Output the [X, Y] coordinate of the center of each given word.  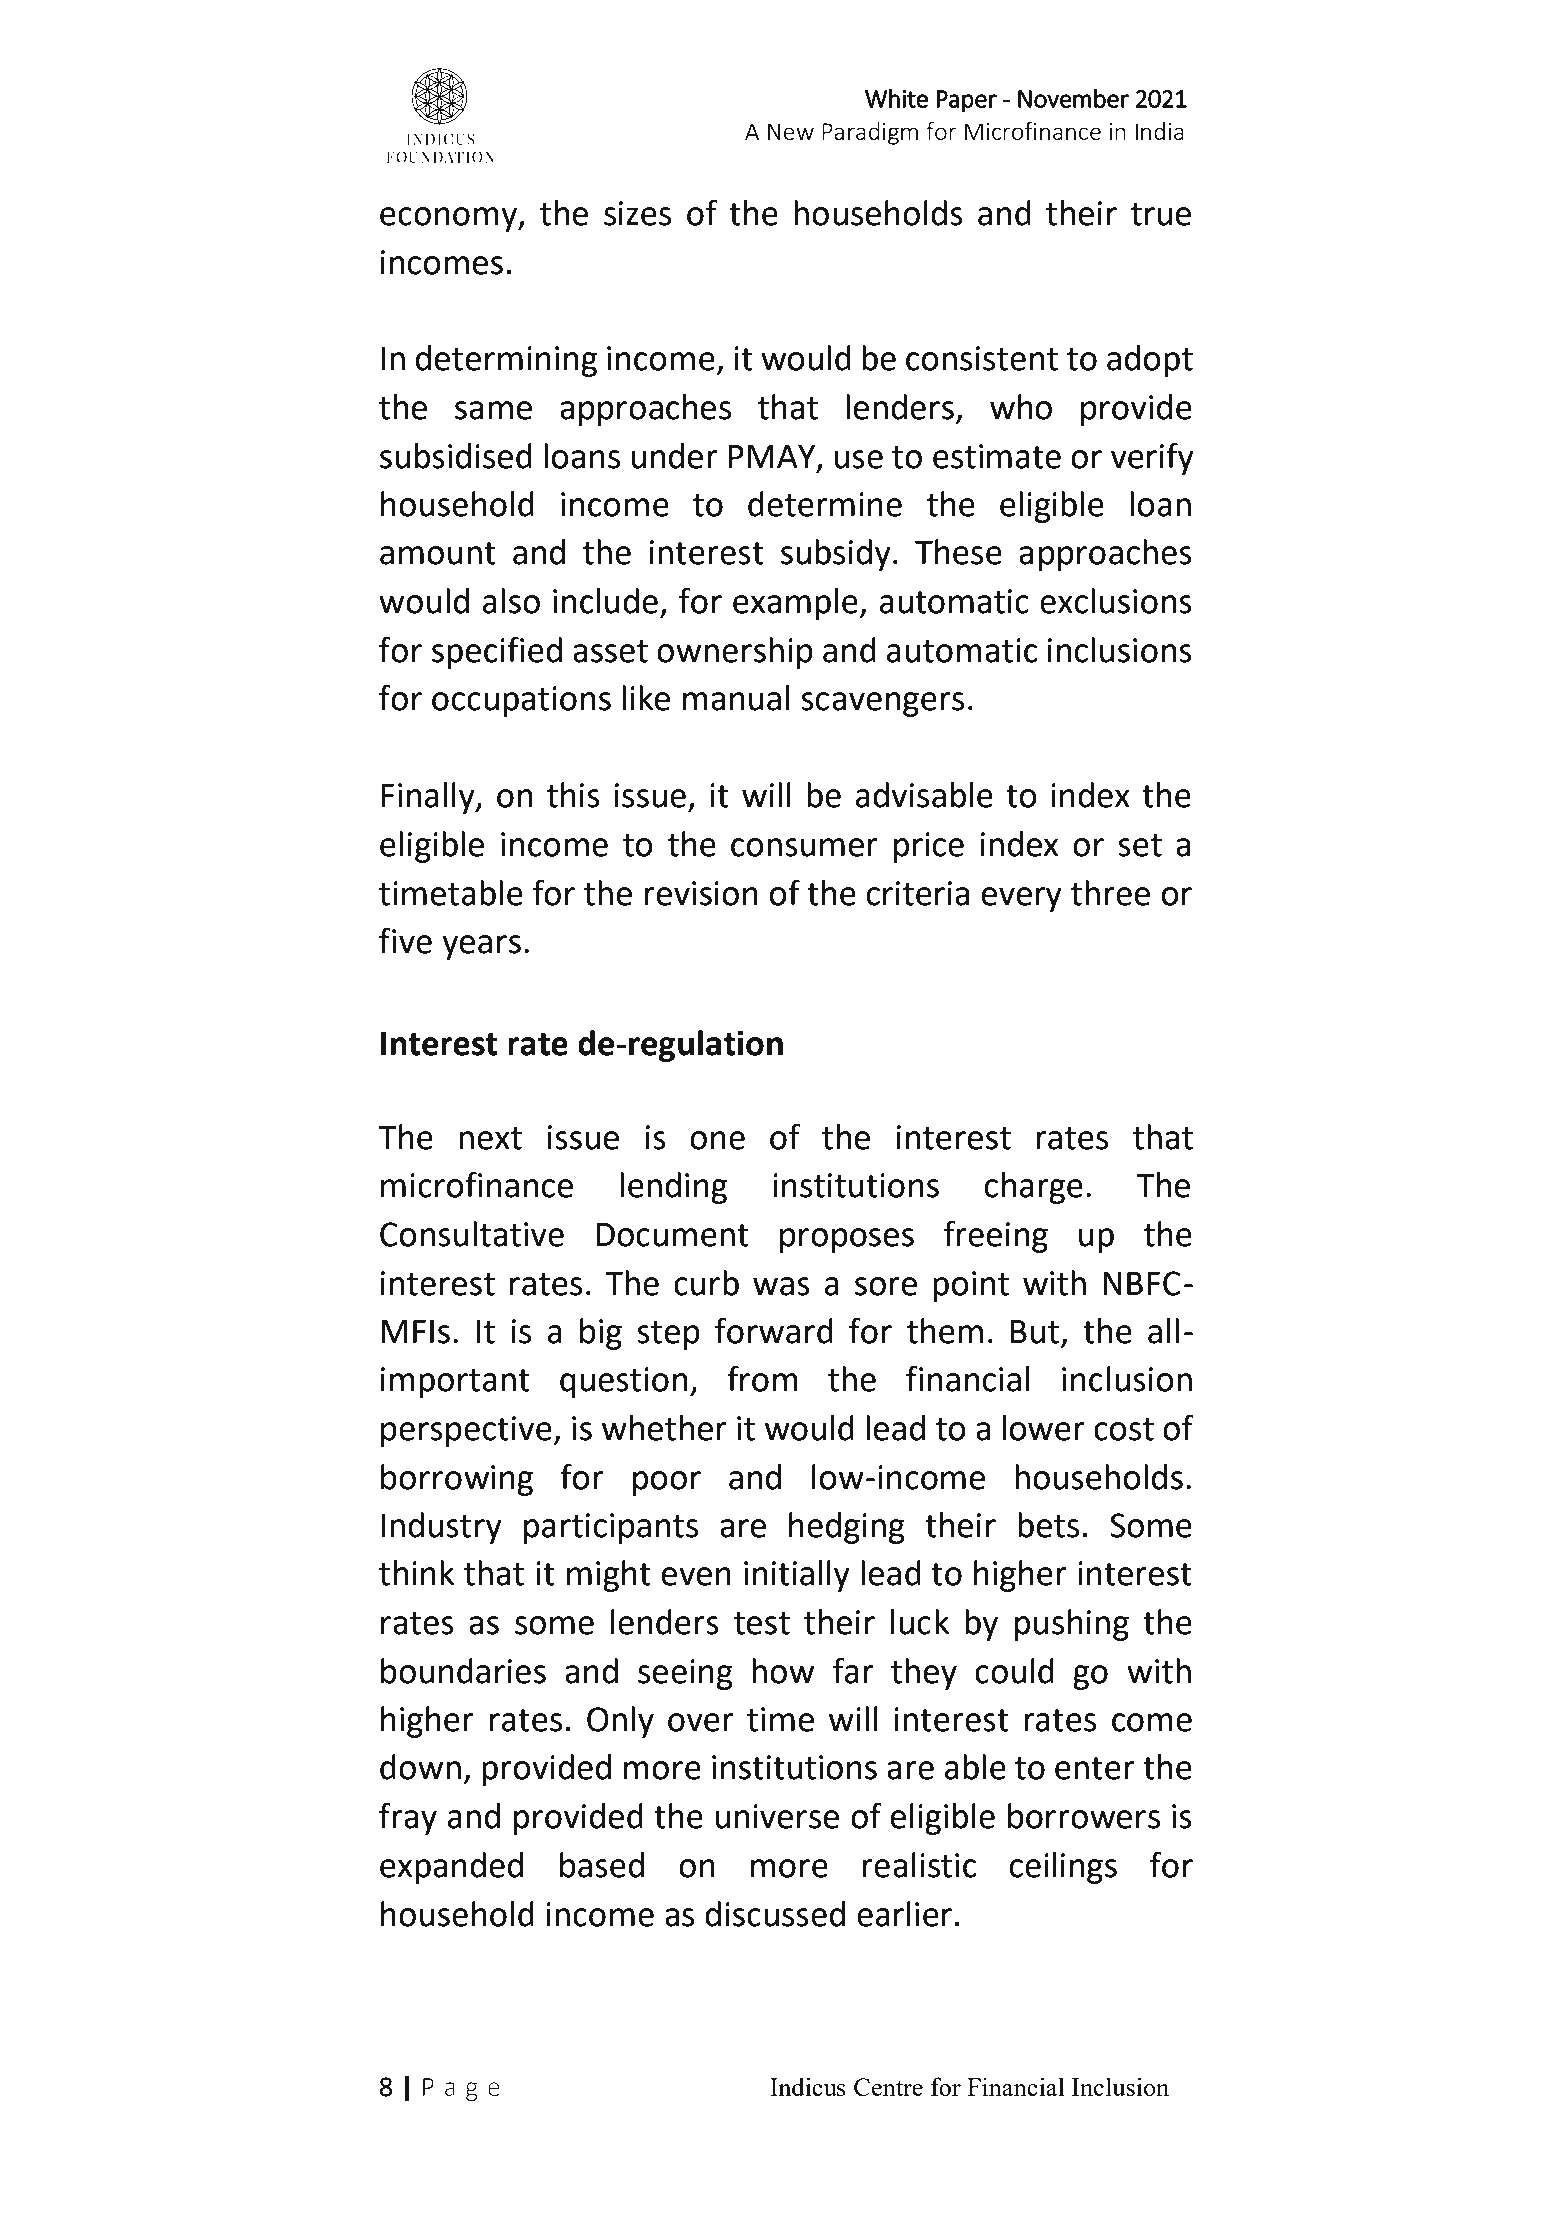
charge [1034, 1188]
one [717, 1140]
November [1073, 98]
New [791, 131]
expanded [451, 1868]
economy [450, 219]
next [490, 1138]
